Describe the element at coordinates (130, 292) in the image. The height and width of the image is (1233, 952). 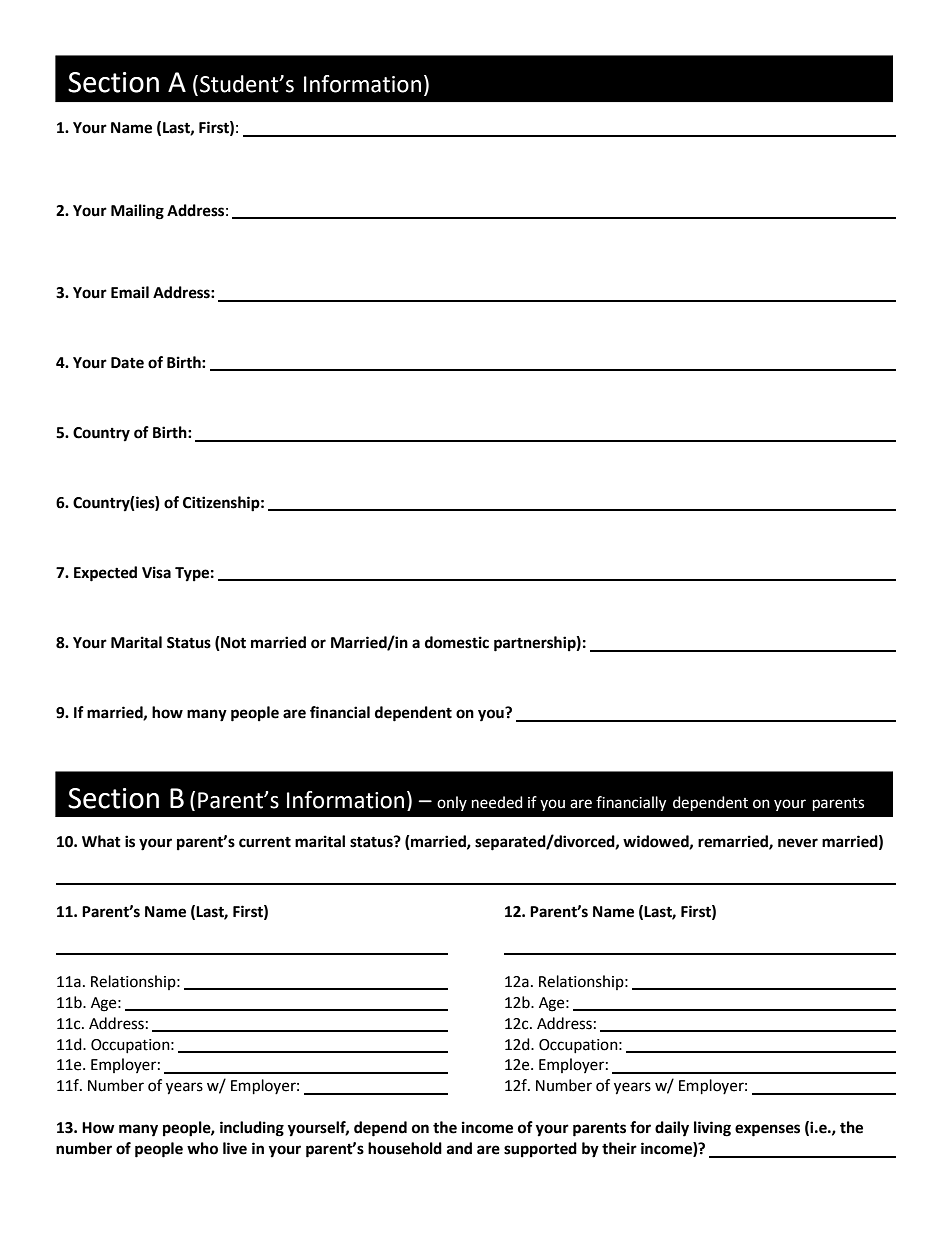
I see `Email` at that location.
